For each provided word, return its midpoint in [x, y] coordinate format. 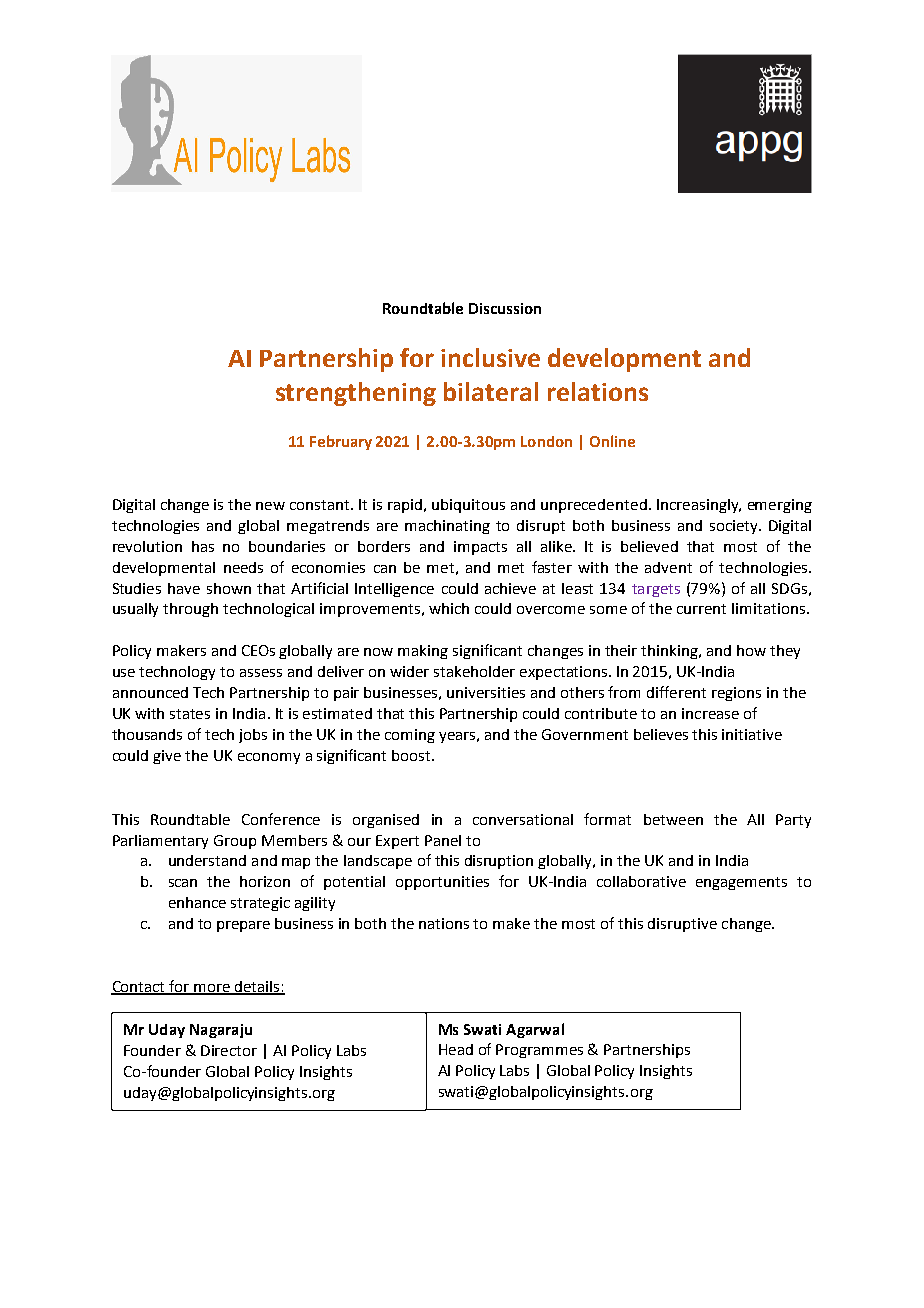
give [167, 757]
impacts [480, 548]
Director [229, 1050]
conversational [523, 819]
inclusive [490, 357]
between [673, 819]
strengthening [356, 394]
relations [598, 391]
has [203, 546]
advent [668, 567]
